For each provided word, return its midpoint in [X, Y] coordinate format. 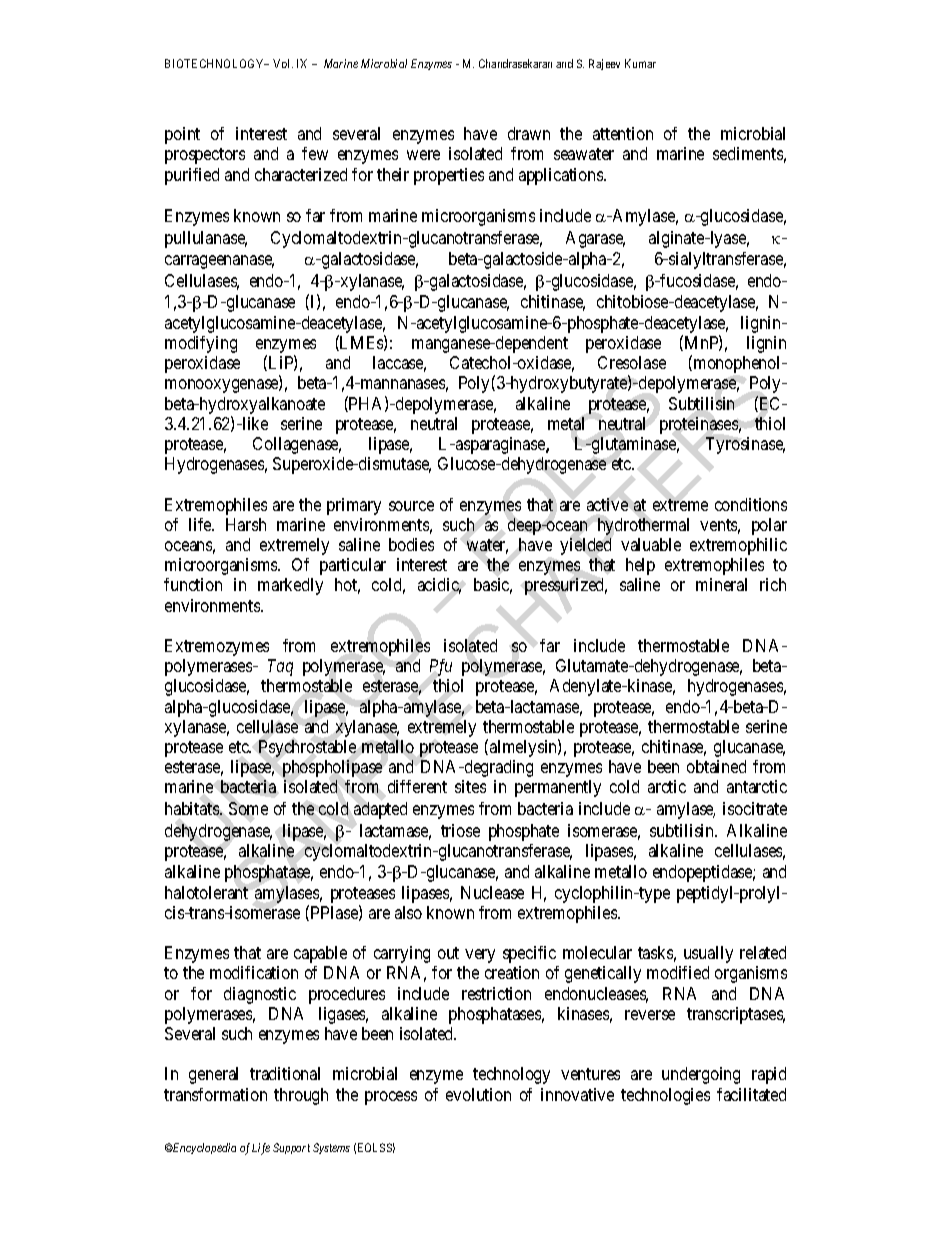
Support [291, 1148]
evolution [478, 1094]
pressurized [566, 586]
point [182, 135]
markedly [290, 586]
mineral [721, 584]
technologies [665, 1096]
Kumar [640, 63]
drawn [529, 133]
